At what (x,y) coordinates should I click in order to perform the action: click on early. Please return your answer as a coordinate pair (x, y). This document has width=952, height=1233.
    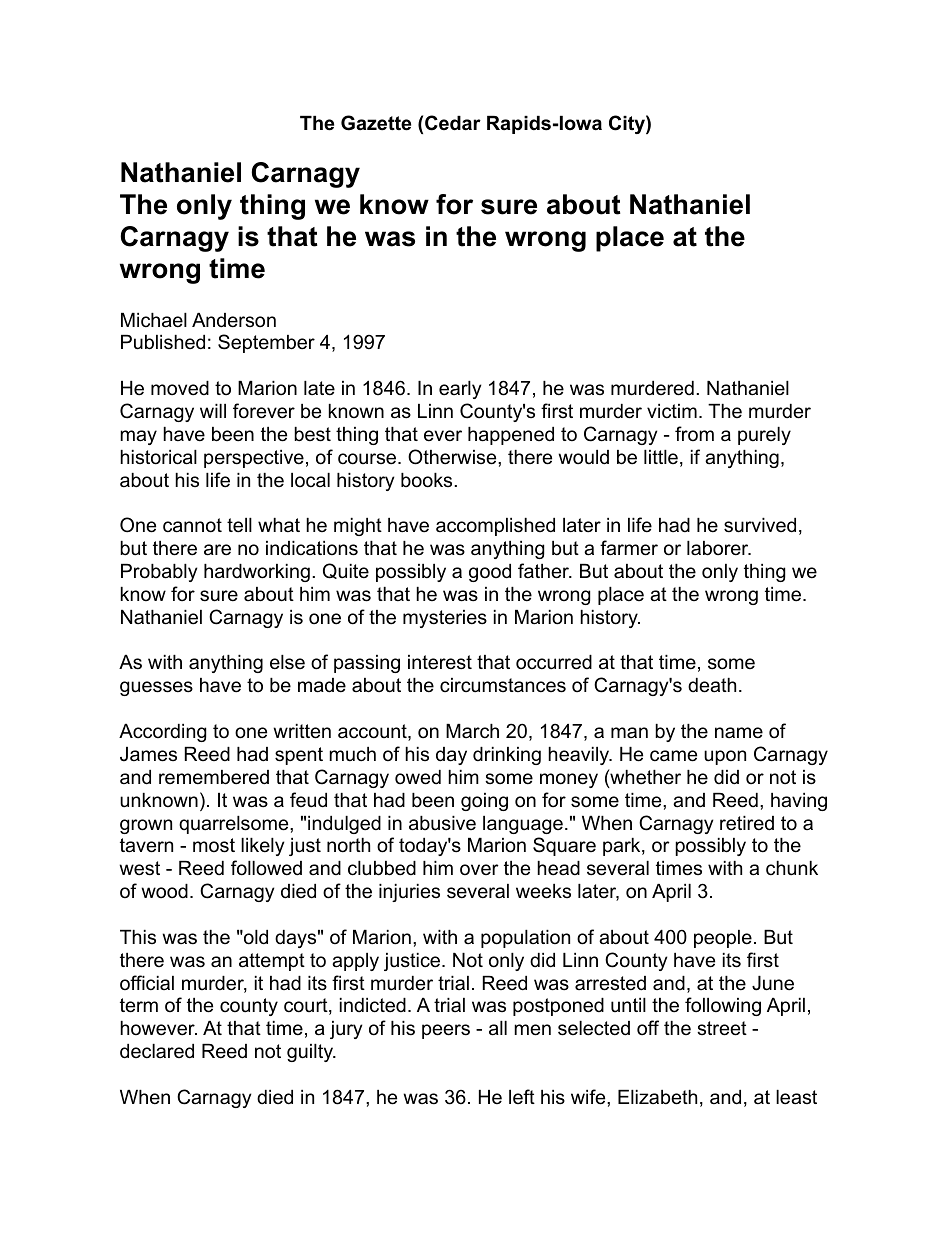
    Looking at the image, I should click on (460, 390).
